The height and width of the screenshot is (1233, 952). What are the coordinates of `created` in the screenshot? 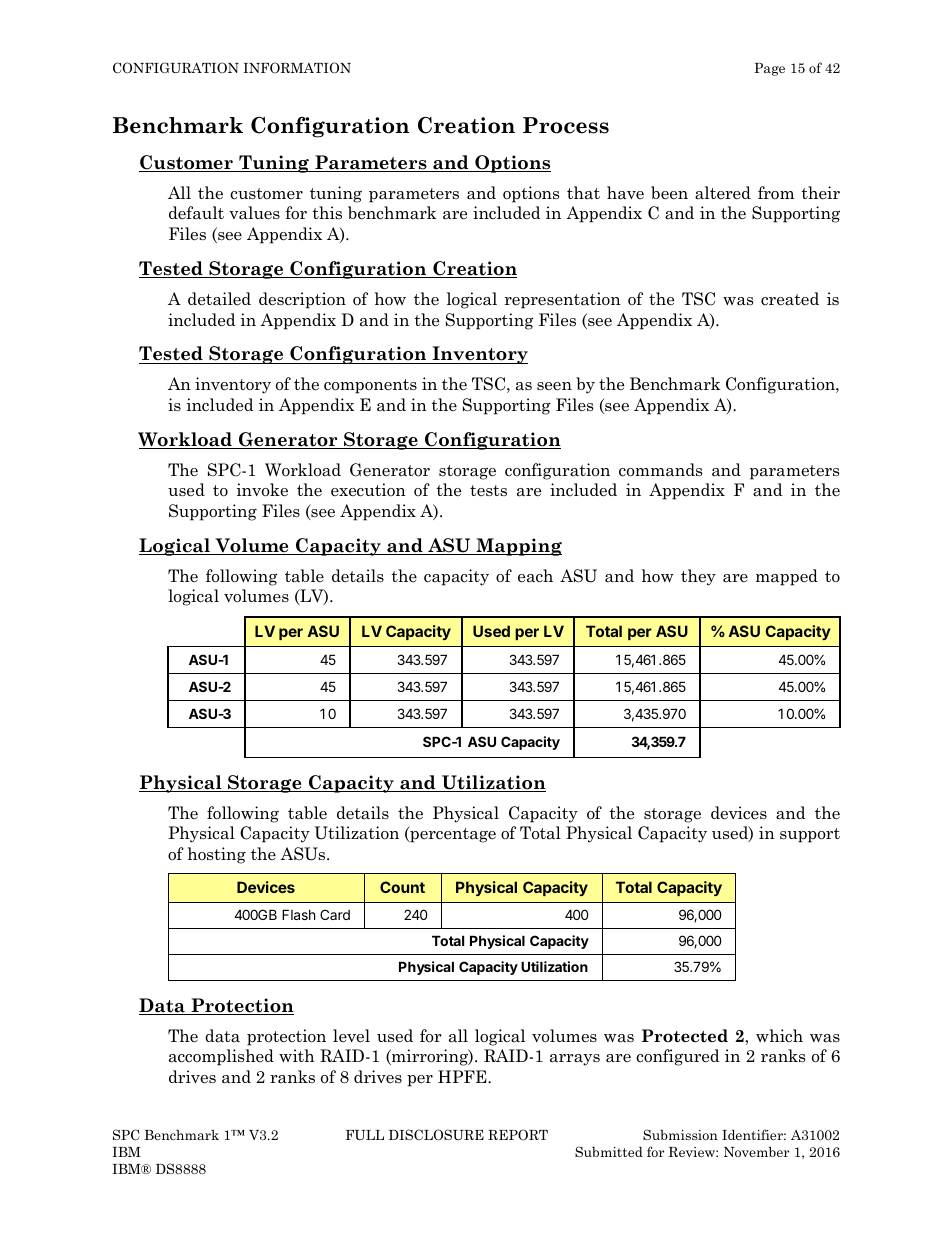 It's located at (790, 299).
